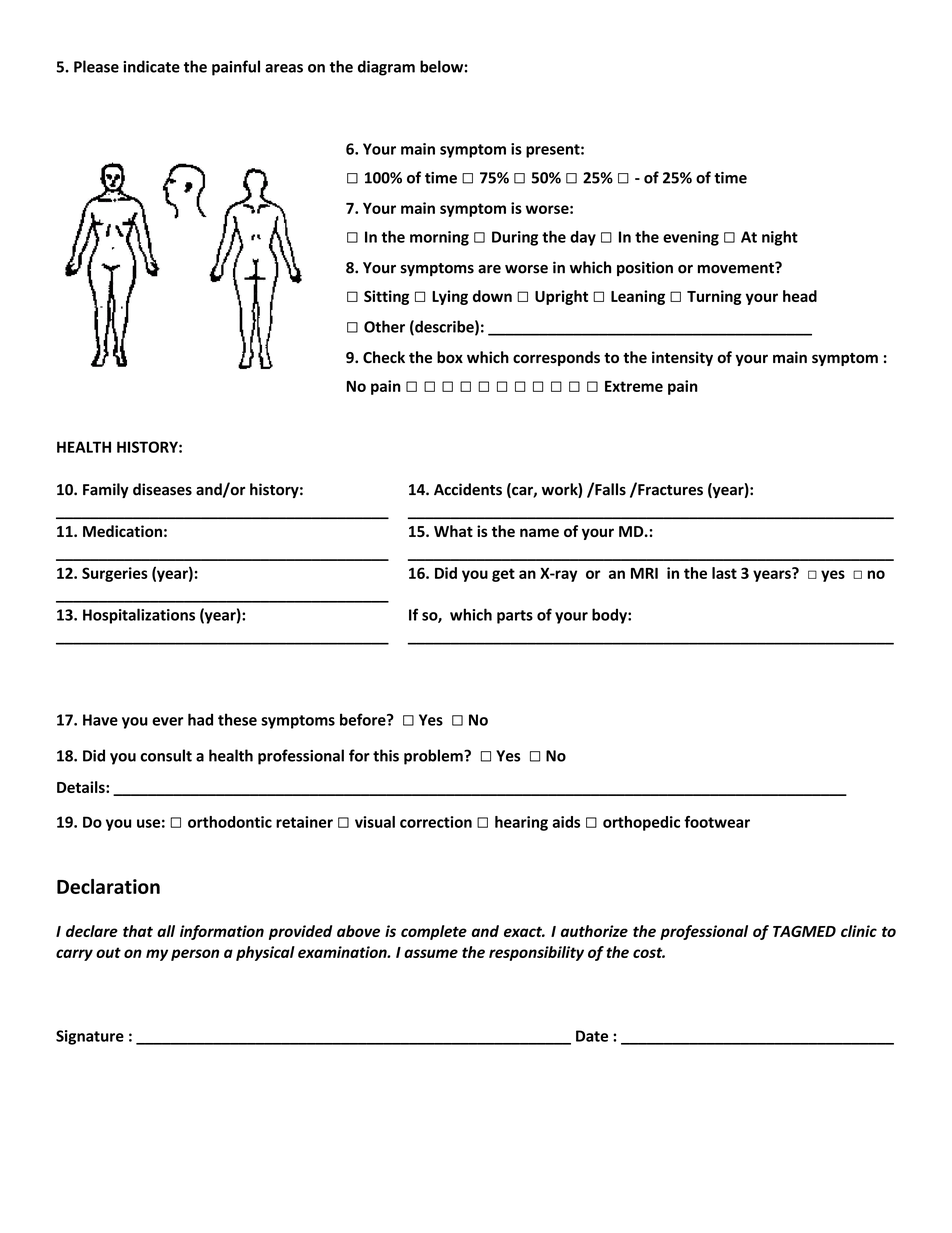 Image resolution: width=952 pixels, height=1233 pixels. I want to click on night, so click(780, 238).
